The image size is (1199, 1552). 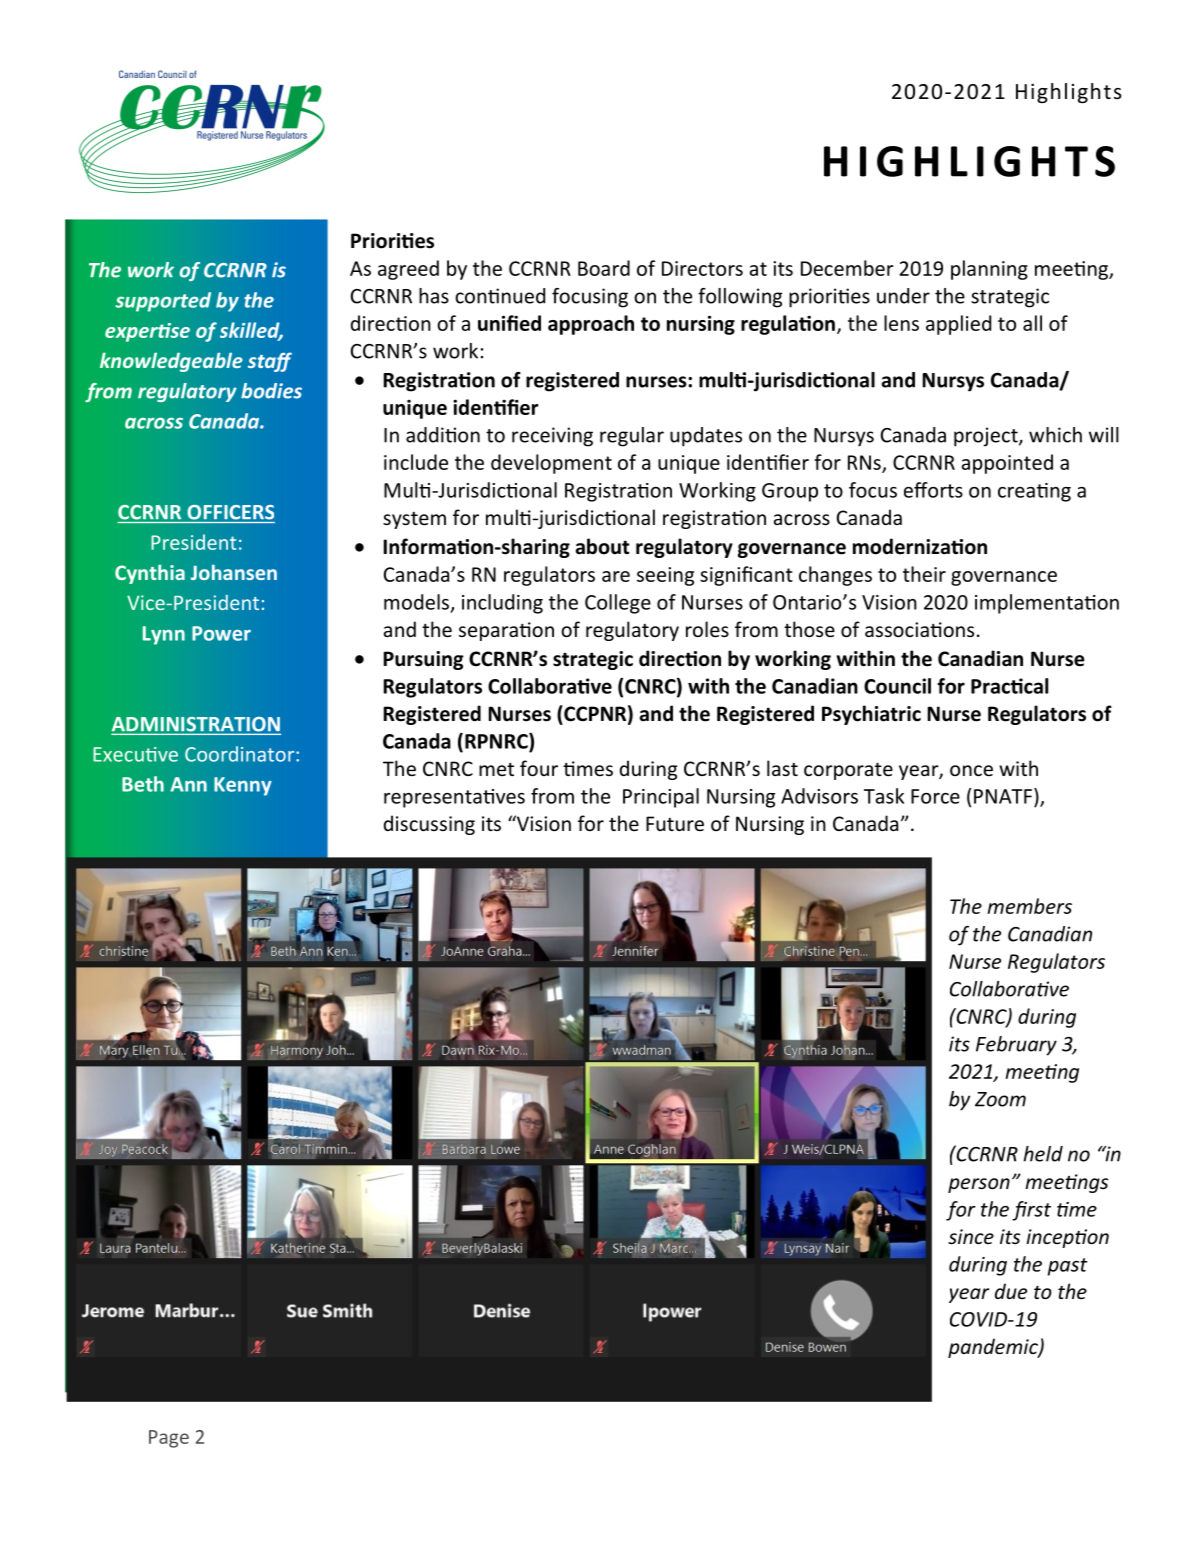 I want to click on applied, so click(x=958, y=325).
